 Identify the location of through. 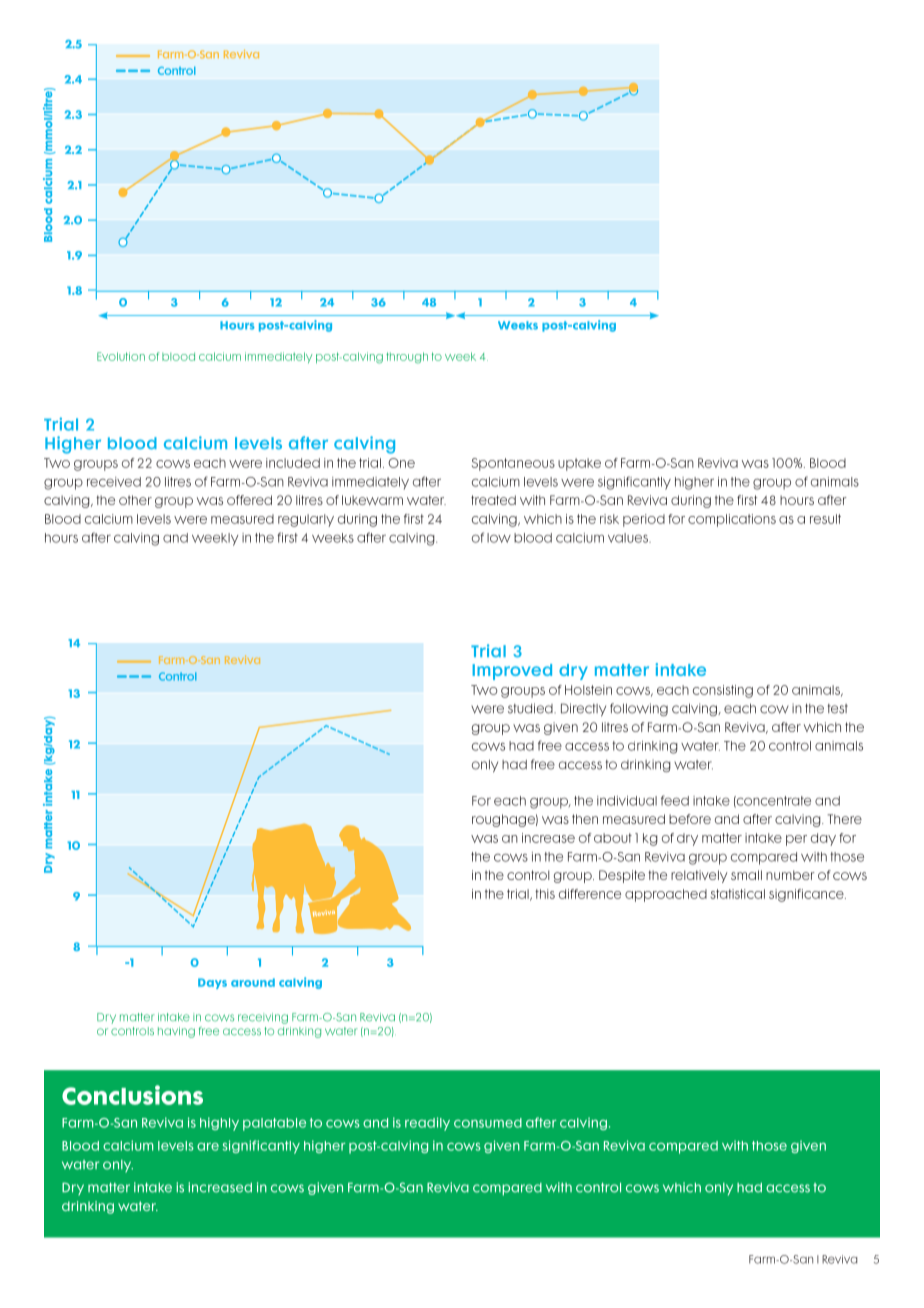
(407, 358).
